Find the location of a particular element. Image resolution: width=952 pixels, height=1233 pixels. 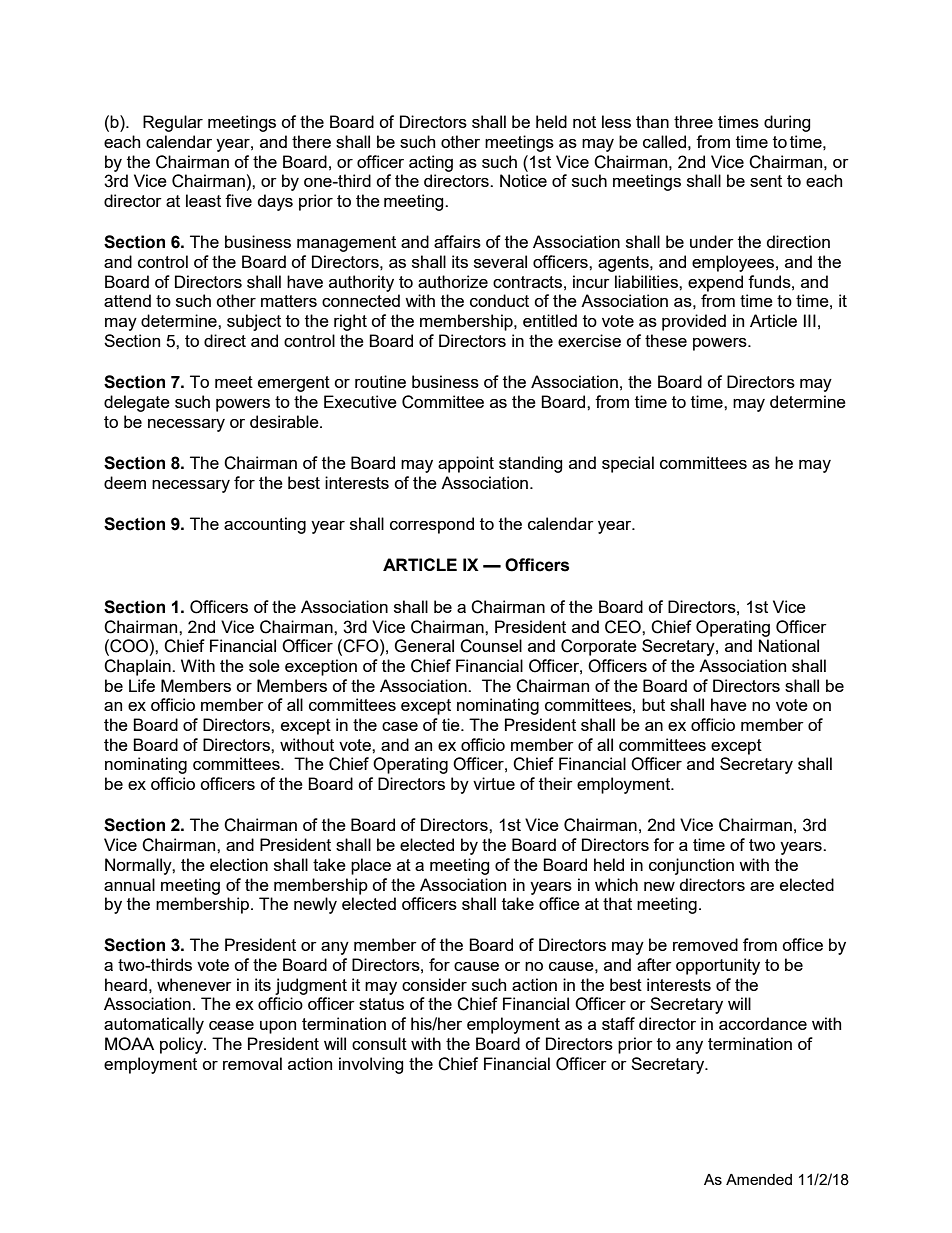

Regular is located at coordinates (173, 123).
